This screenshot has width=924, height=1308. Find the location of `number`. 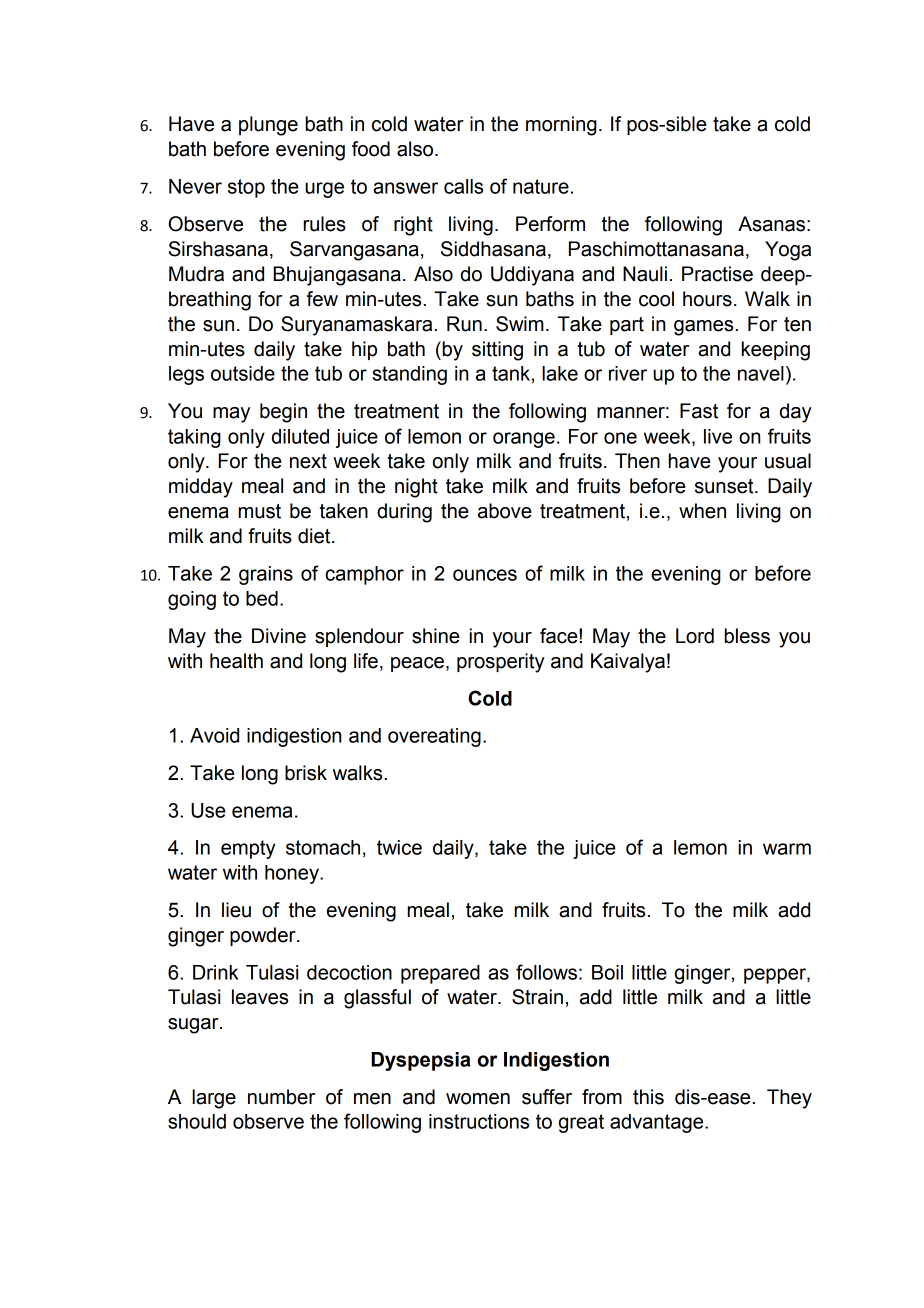

number is located at coordinates (281, 1097).
